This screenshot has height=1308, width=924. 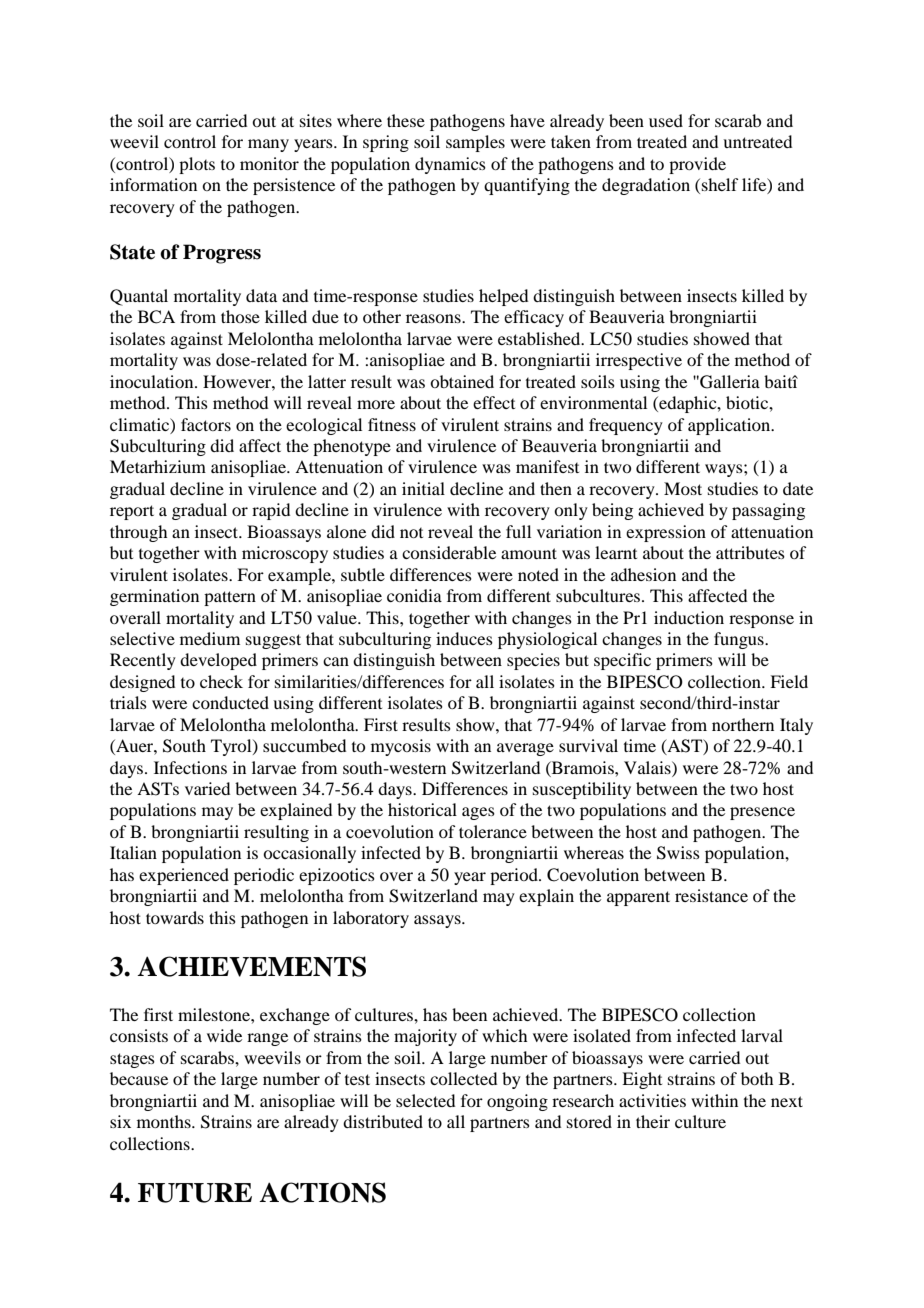 What do you see at coordinates (449, 552) in the screenshot?
I see `considerable` at bounding box center [449, 552].
